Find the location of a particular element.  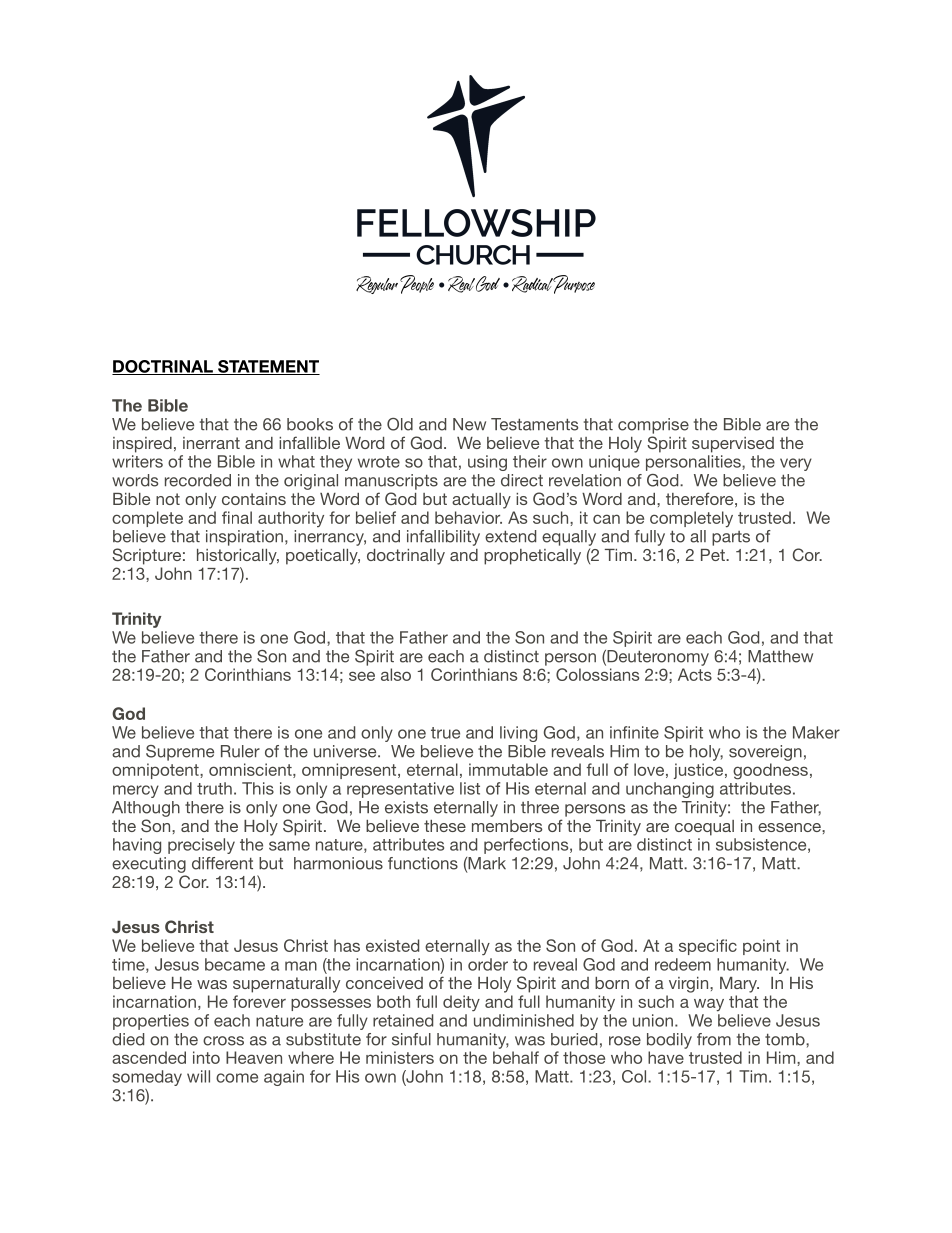

Pet is located at coordinates (714, 555).
